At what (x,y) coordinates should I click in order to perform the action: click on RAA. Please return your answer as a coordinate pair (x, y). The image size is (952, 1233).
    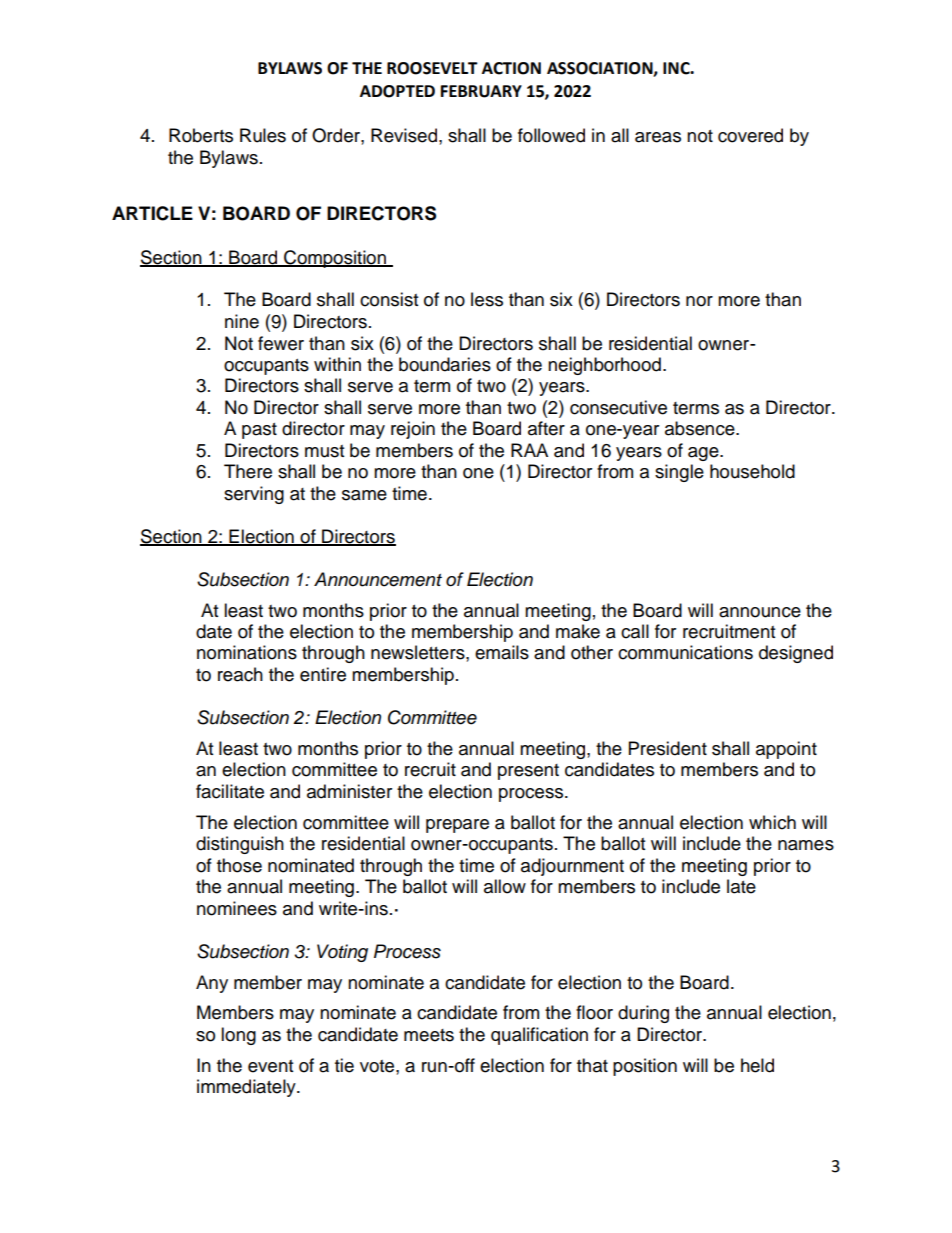
    Looking at the image, I should click on (529, 450).
